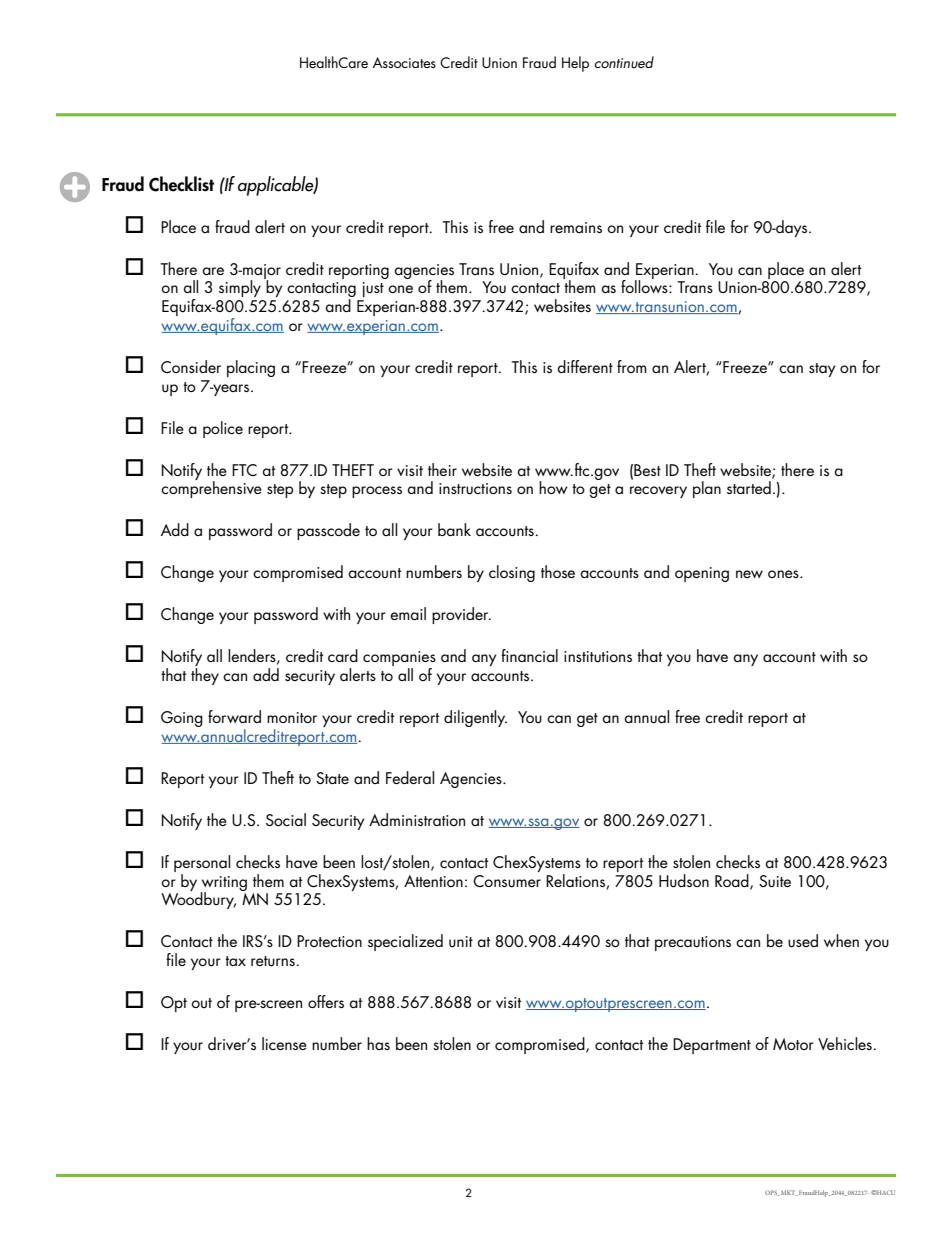  I want to click on license, so click(284, 1043).
